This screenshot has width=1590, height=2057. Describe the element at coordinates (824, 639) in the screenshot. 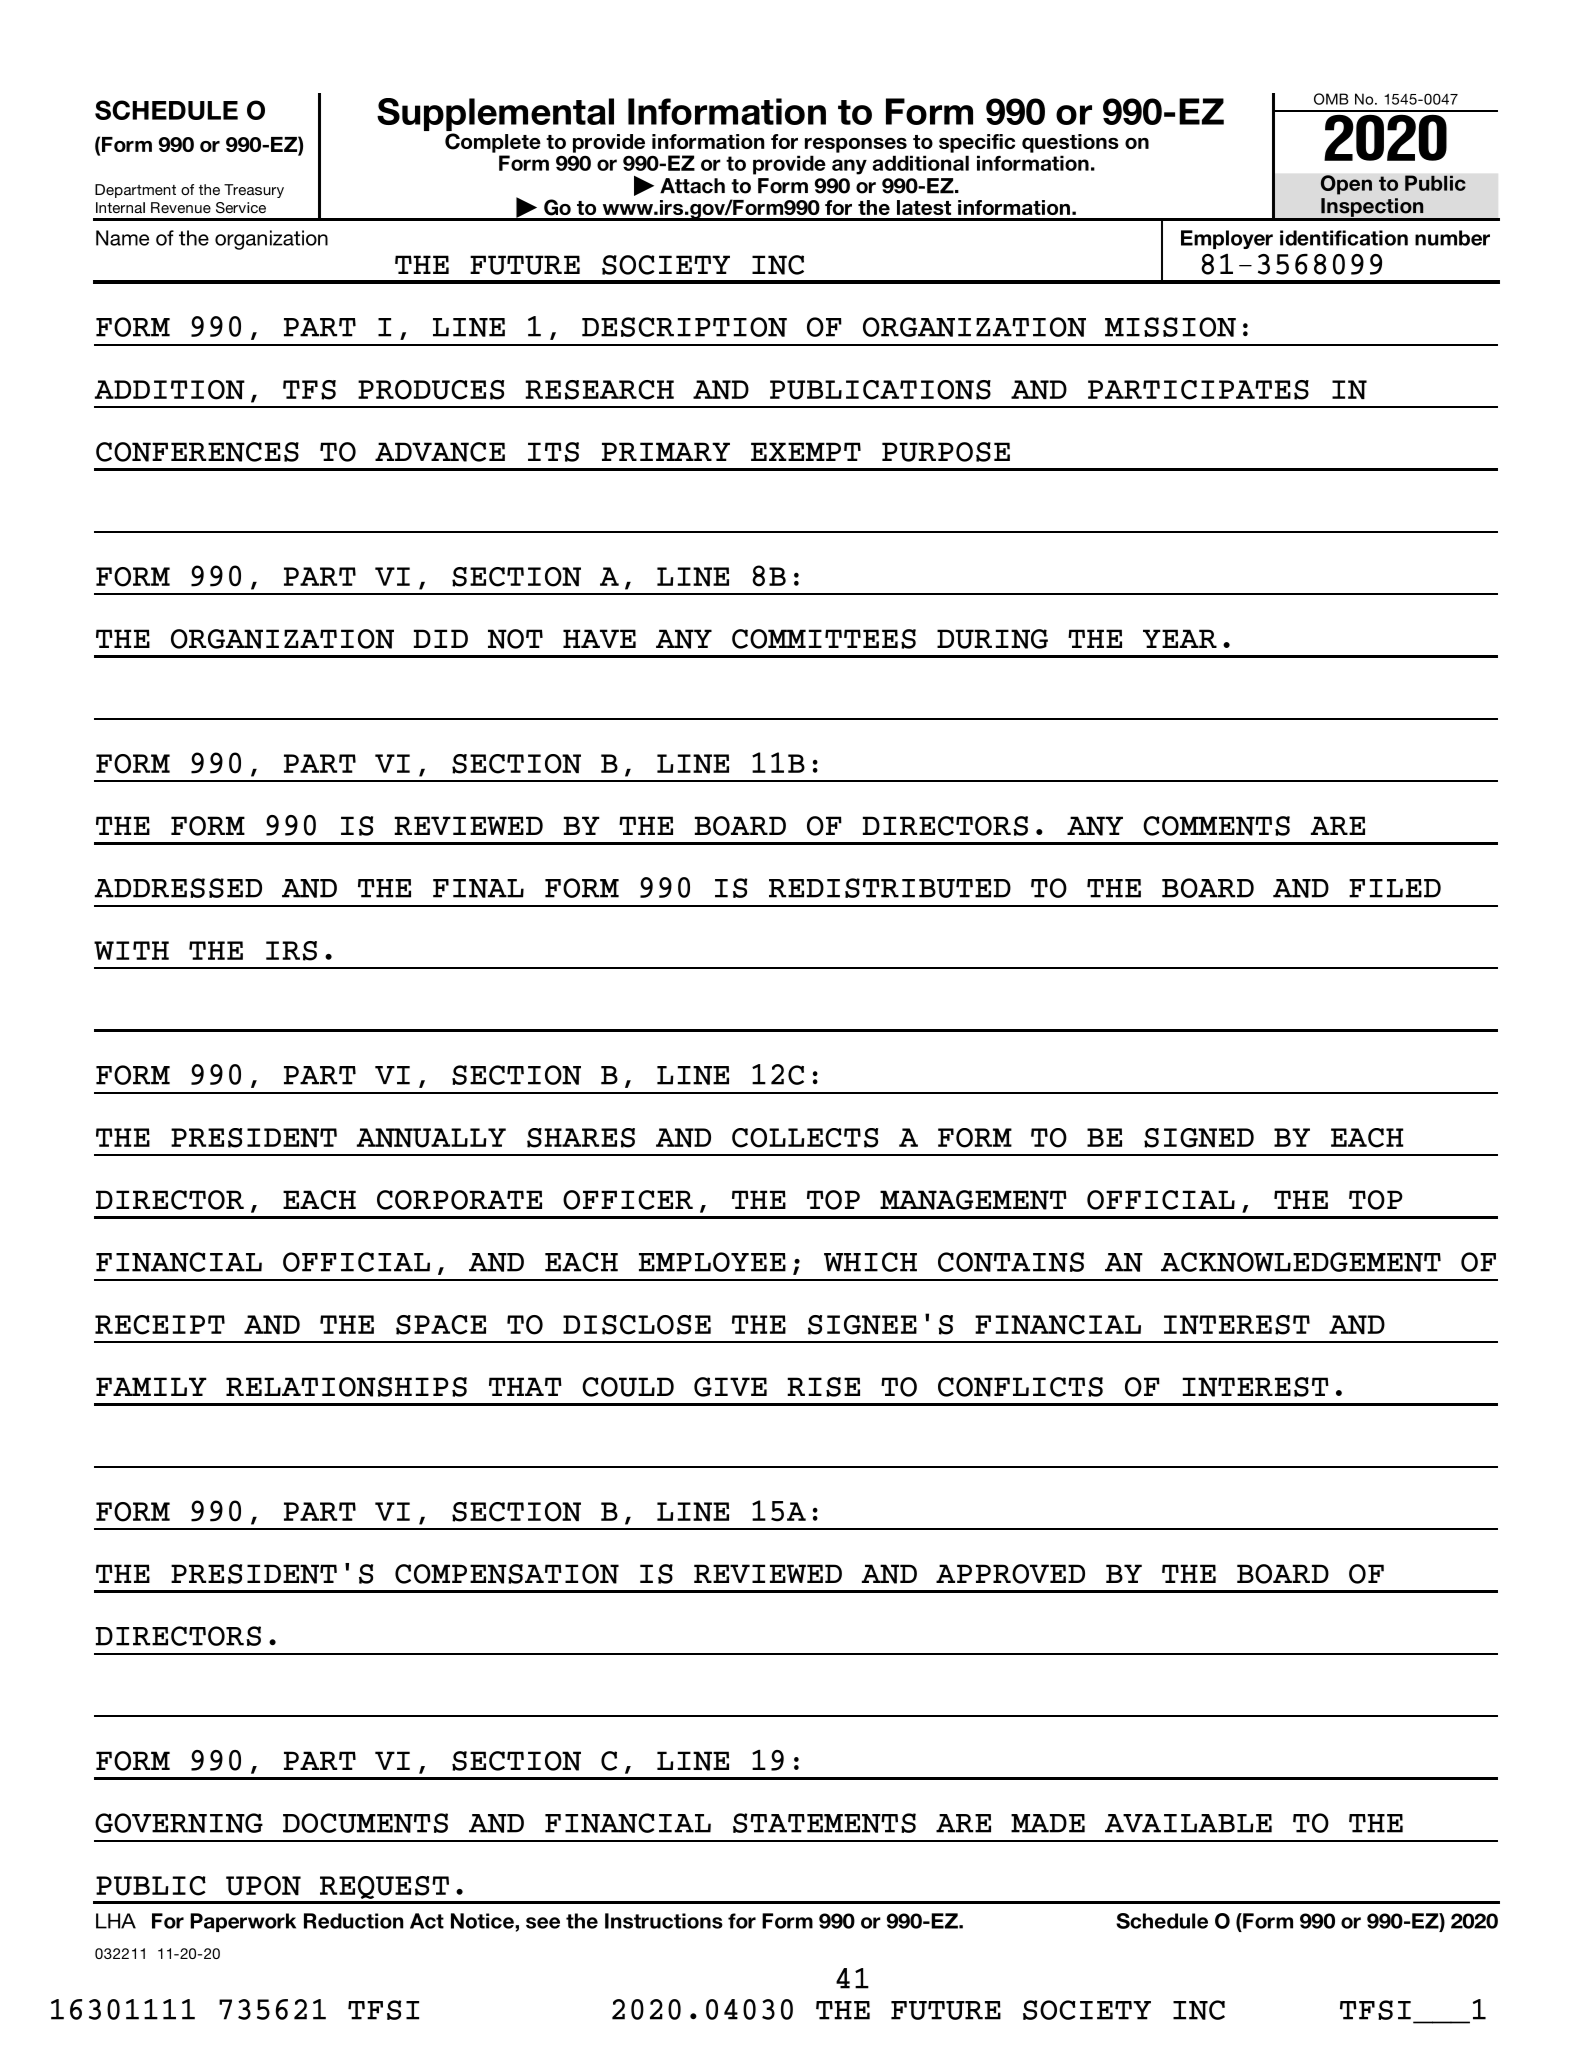

I see `COMMITTEES` at that location.
